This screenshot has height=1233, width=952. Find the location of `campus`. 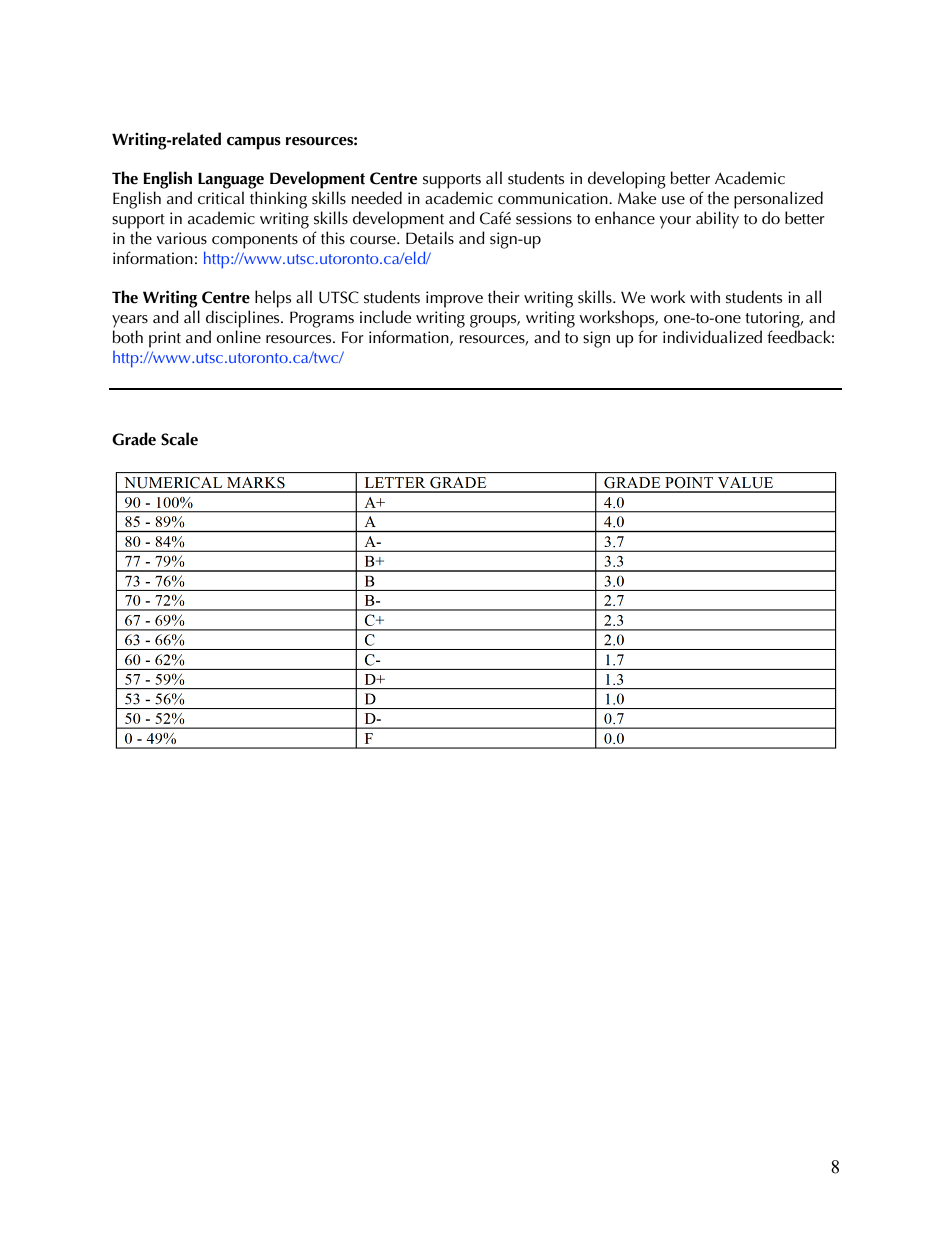

campus is located at coordinates (254, 143).
